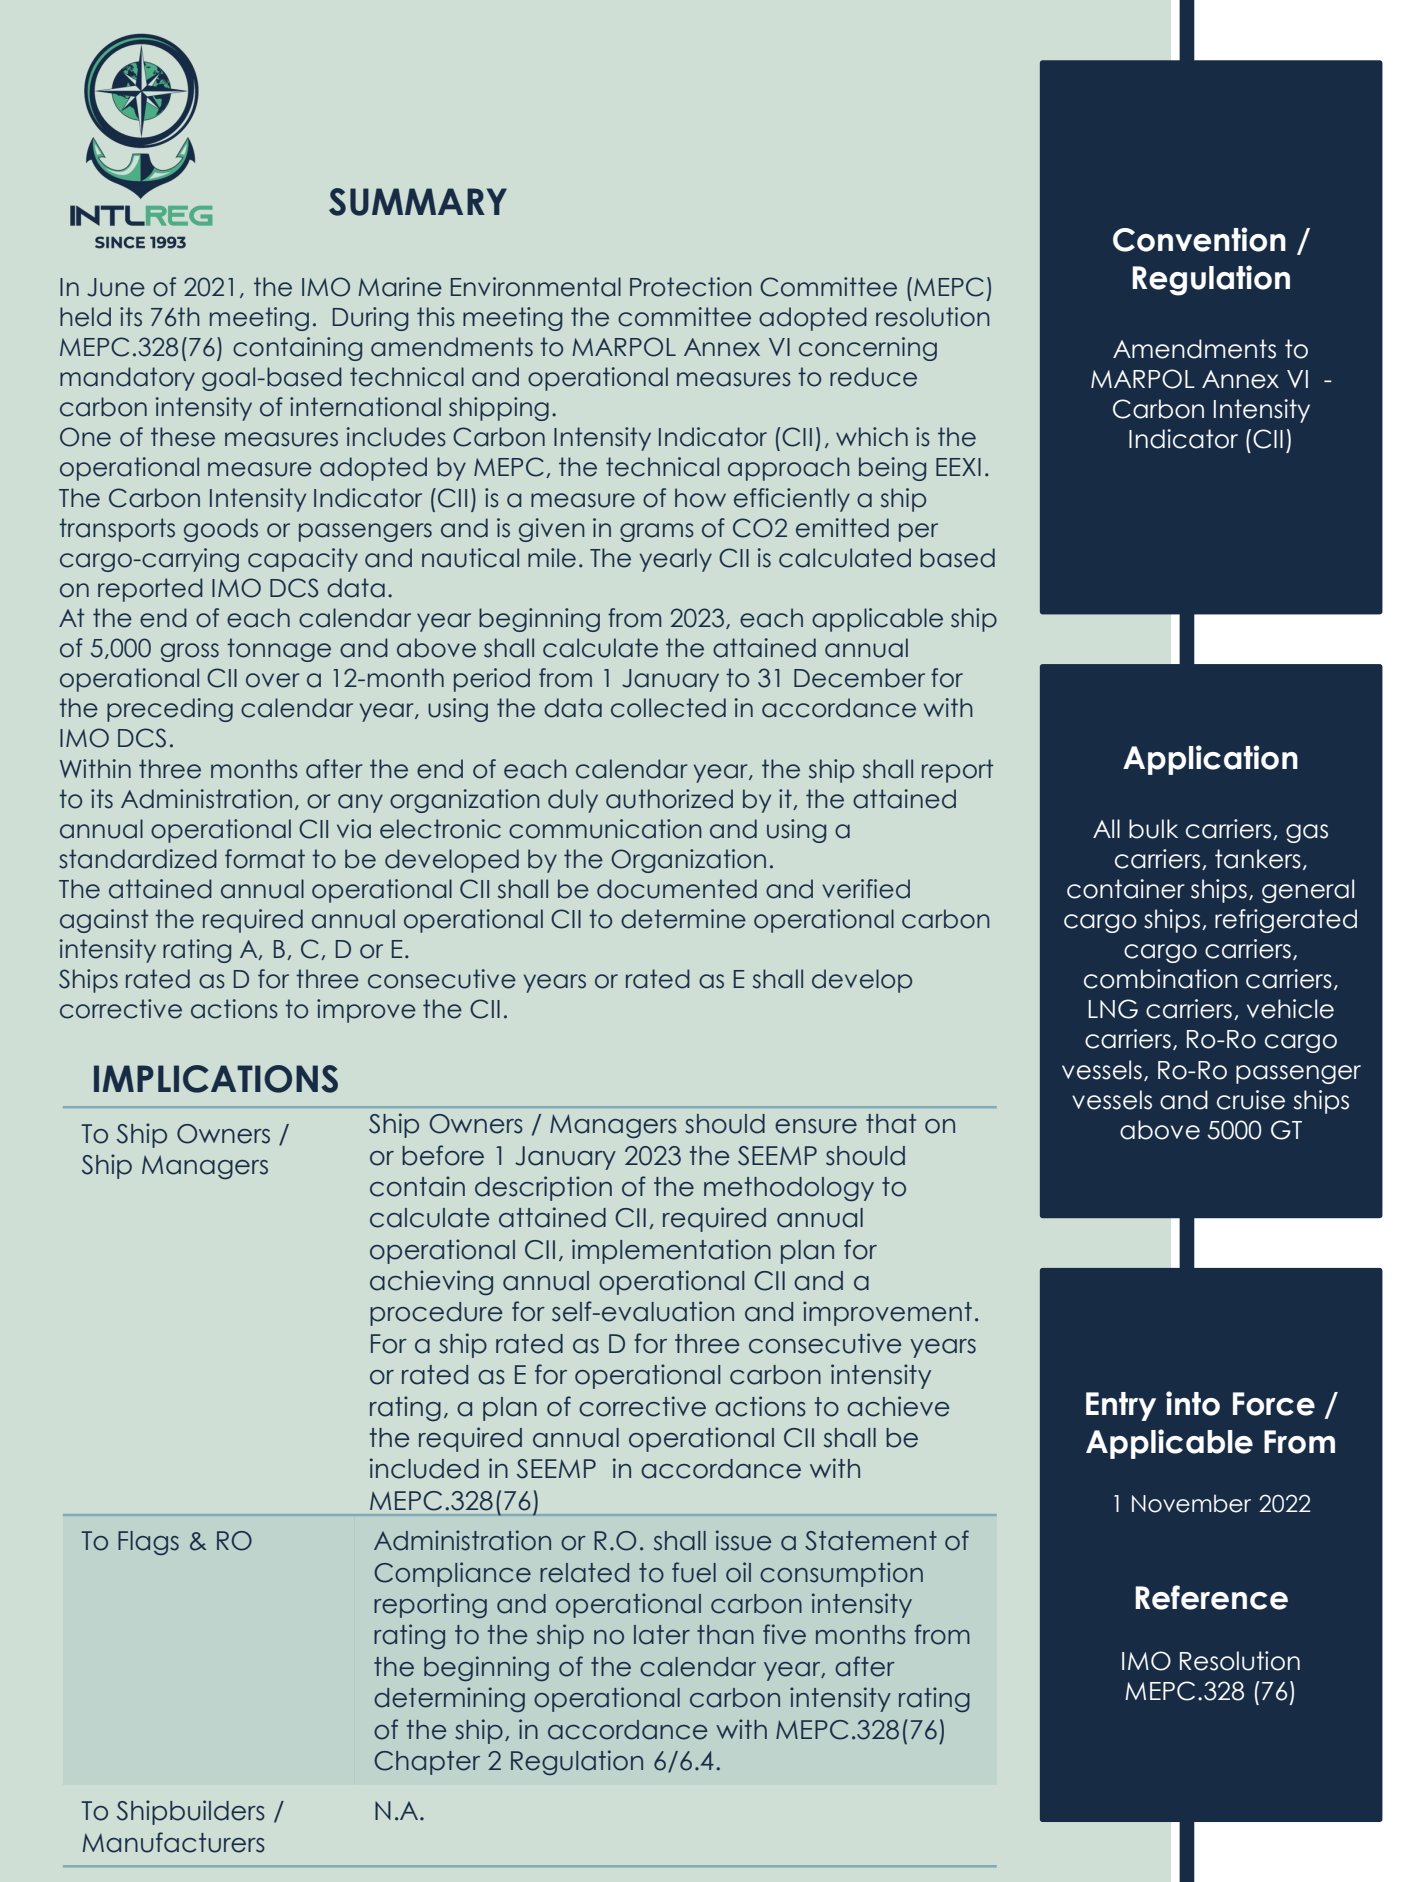 The width and height of the document is (1411, 1882). Describe the element at coordinates (669, 799) in the document. I see `authorized` at that location.
